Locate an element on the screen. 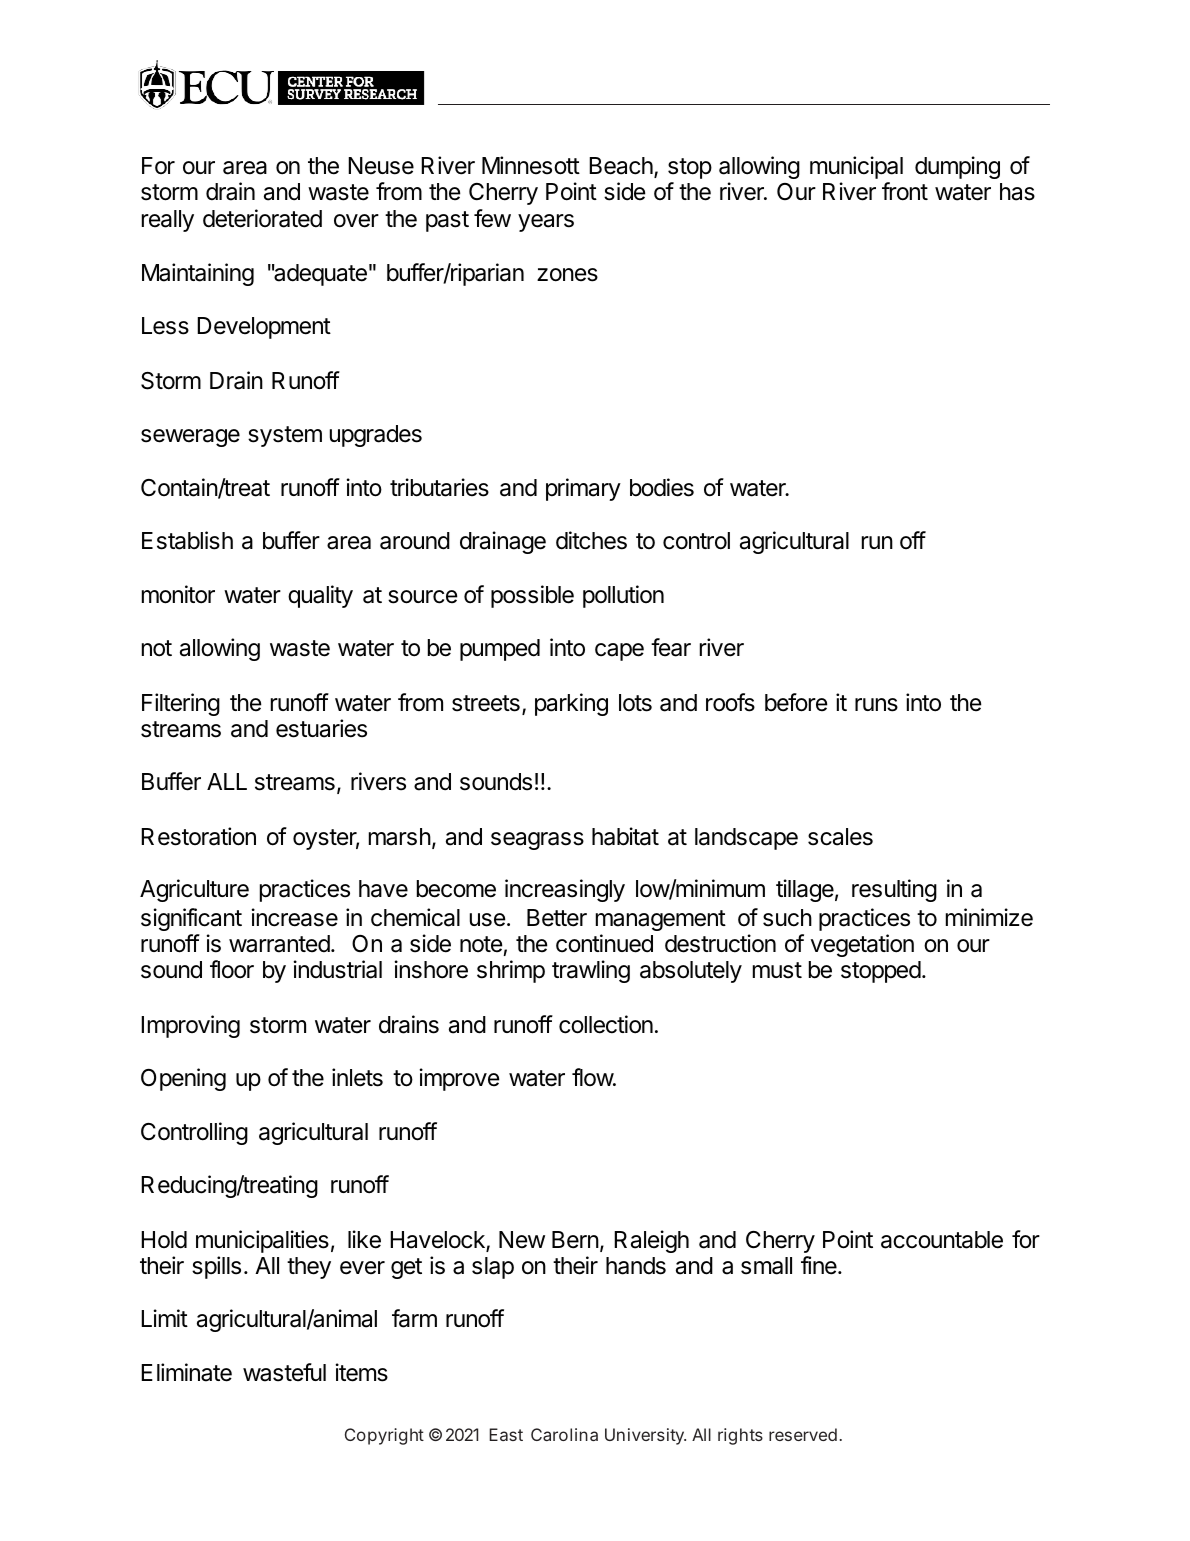 The image size is (1190, 1541). floor is located at coordinates (232, 969).
